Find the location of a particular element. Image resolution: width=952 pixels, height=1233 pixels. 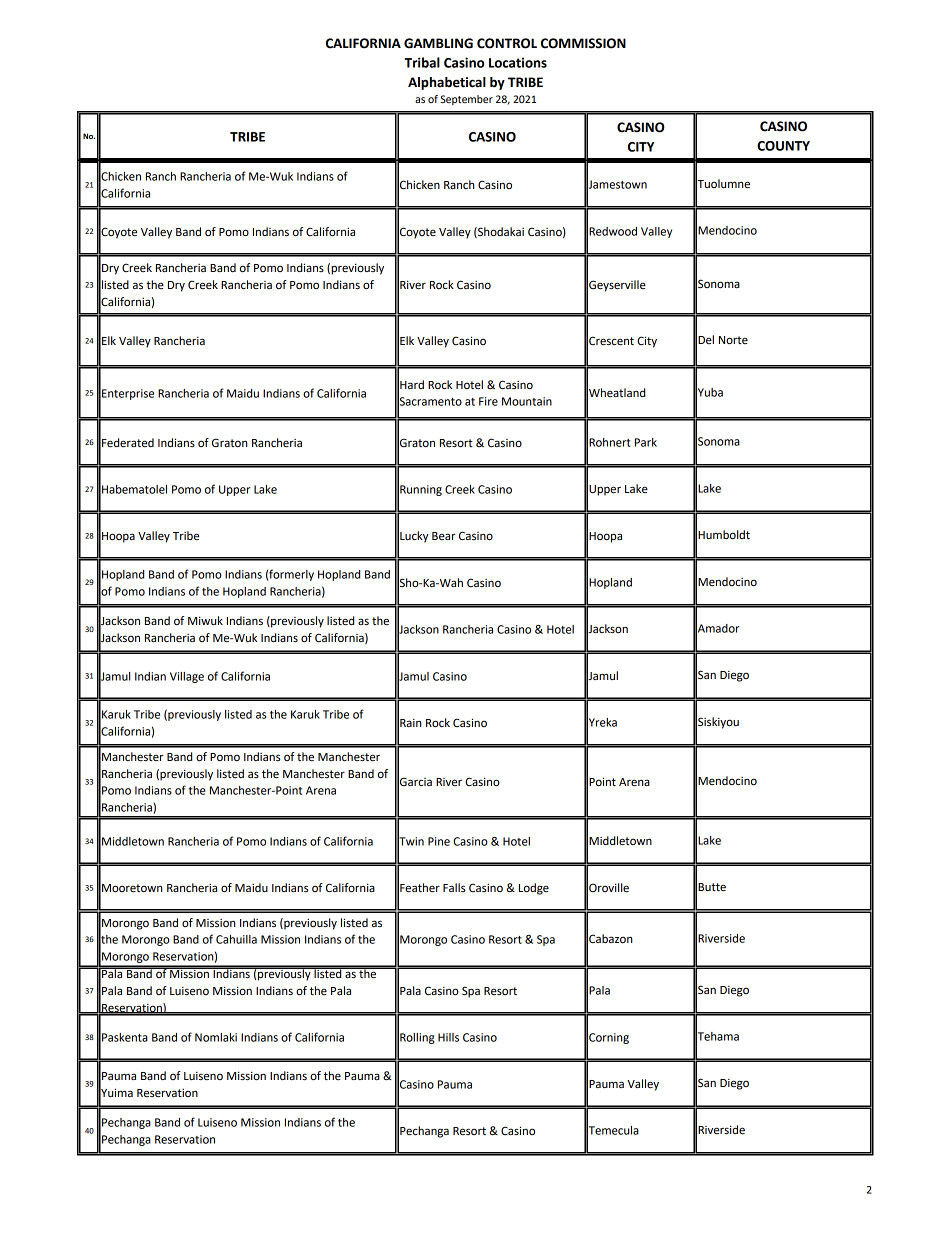

Village is located at coordinates (187, 677).
